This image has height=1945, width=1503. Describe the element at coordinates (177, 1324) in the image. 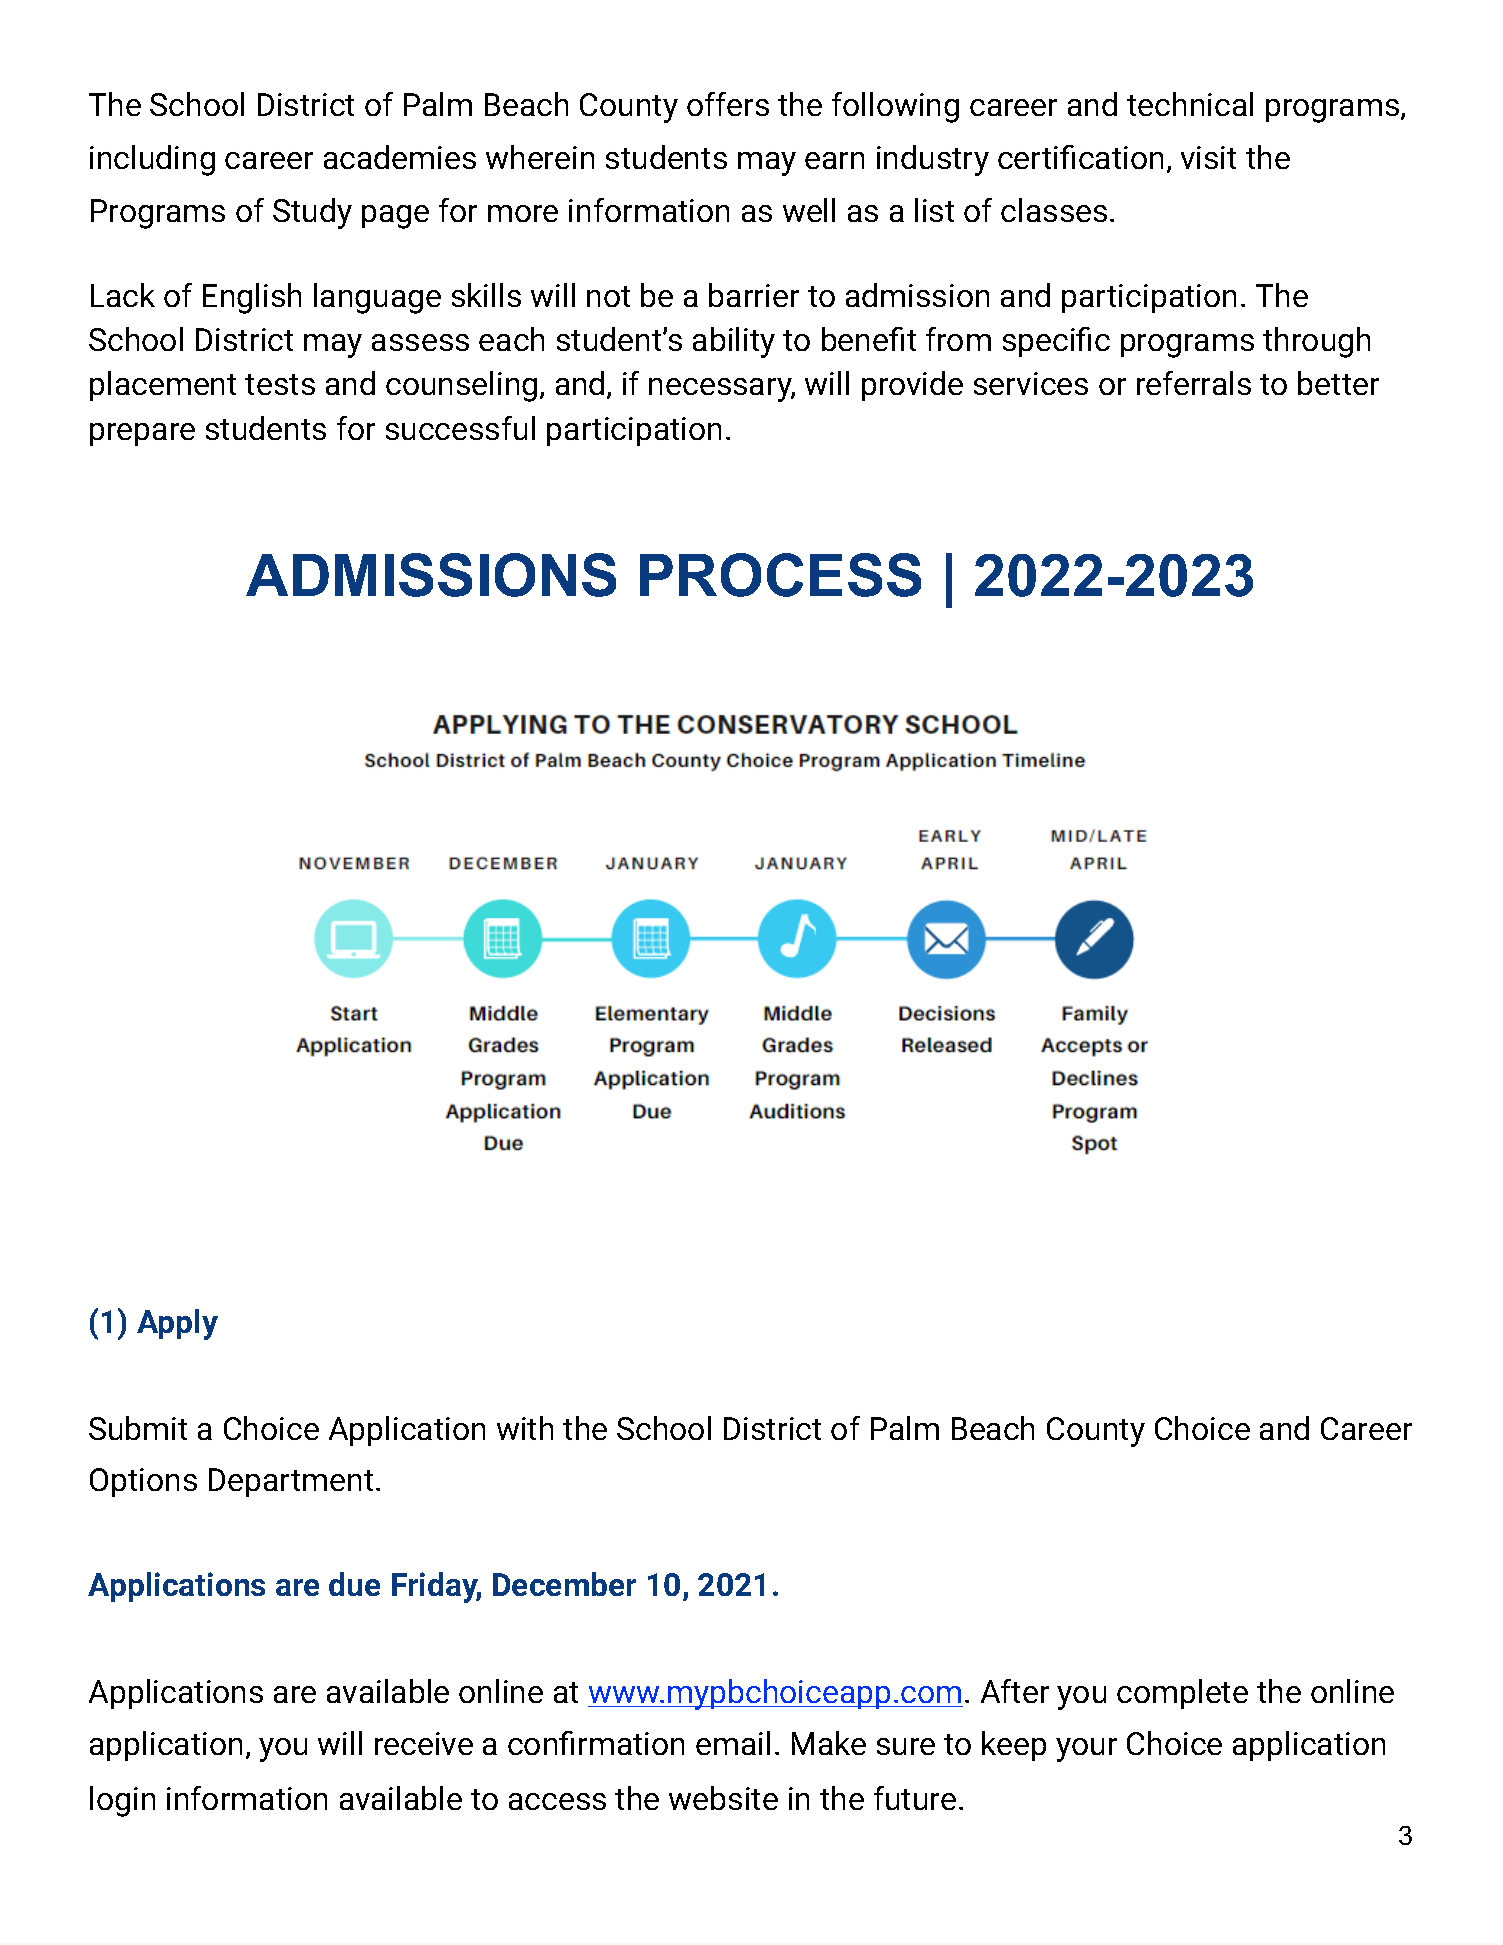

I see `Apply` at that location.
